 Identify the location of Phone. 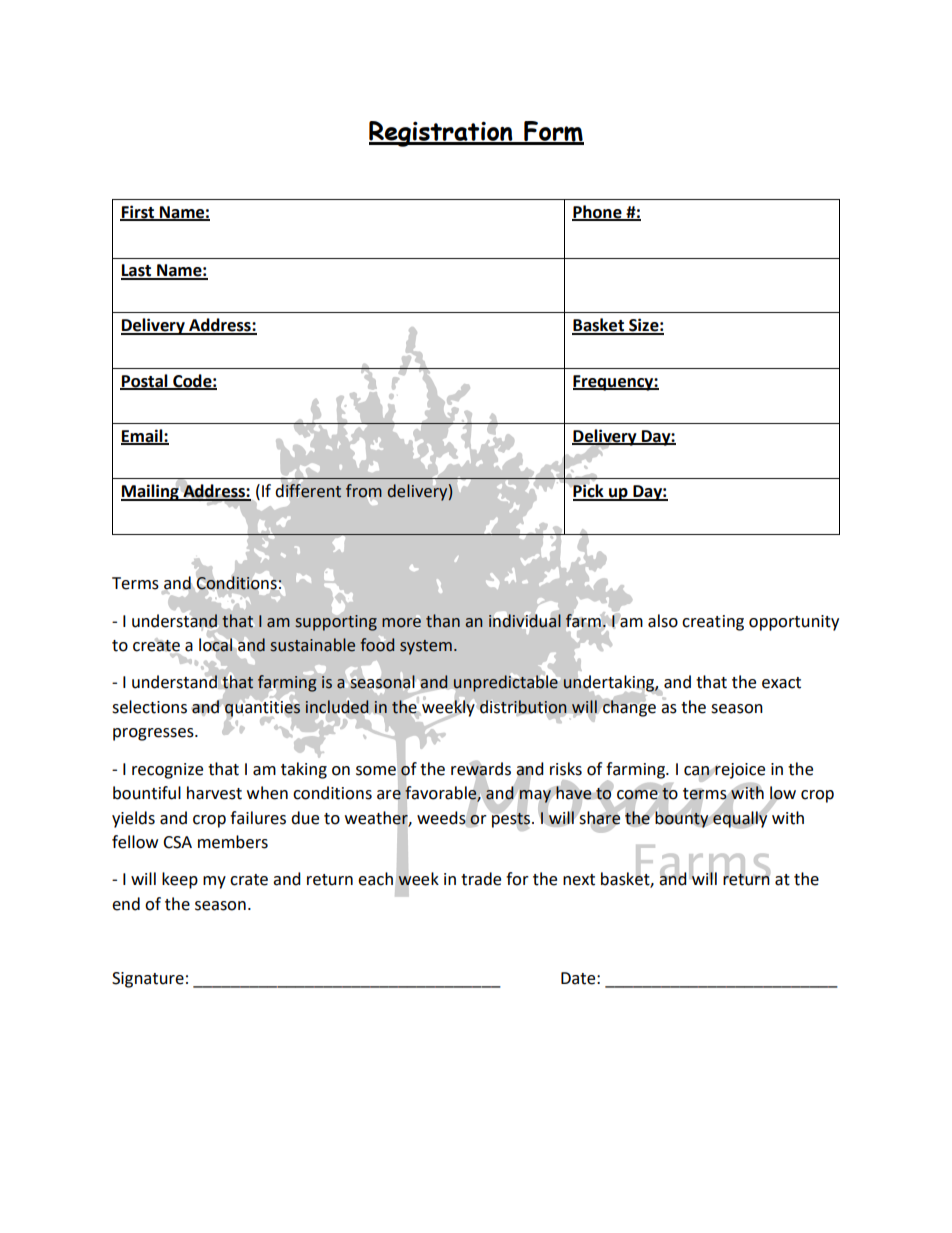
(598, 212).
